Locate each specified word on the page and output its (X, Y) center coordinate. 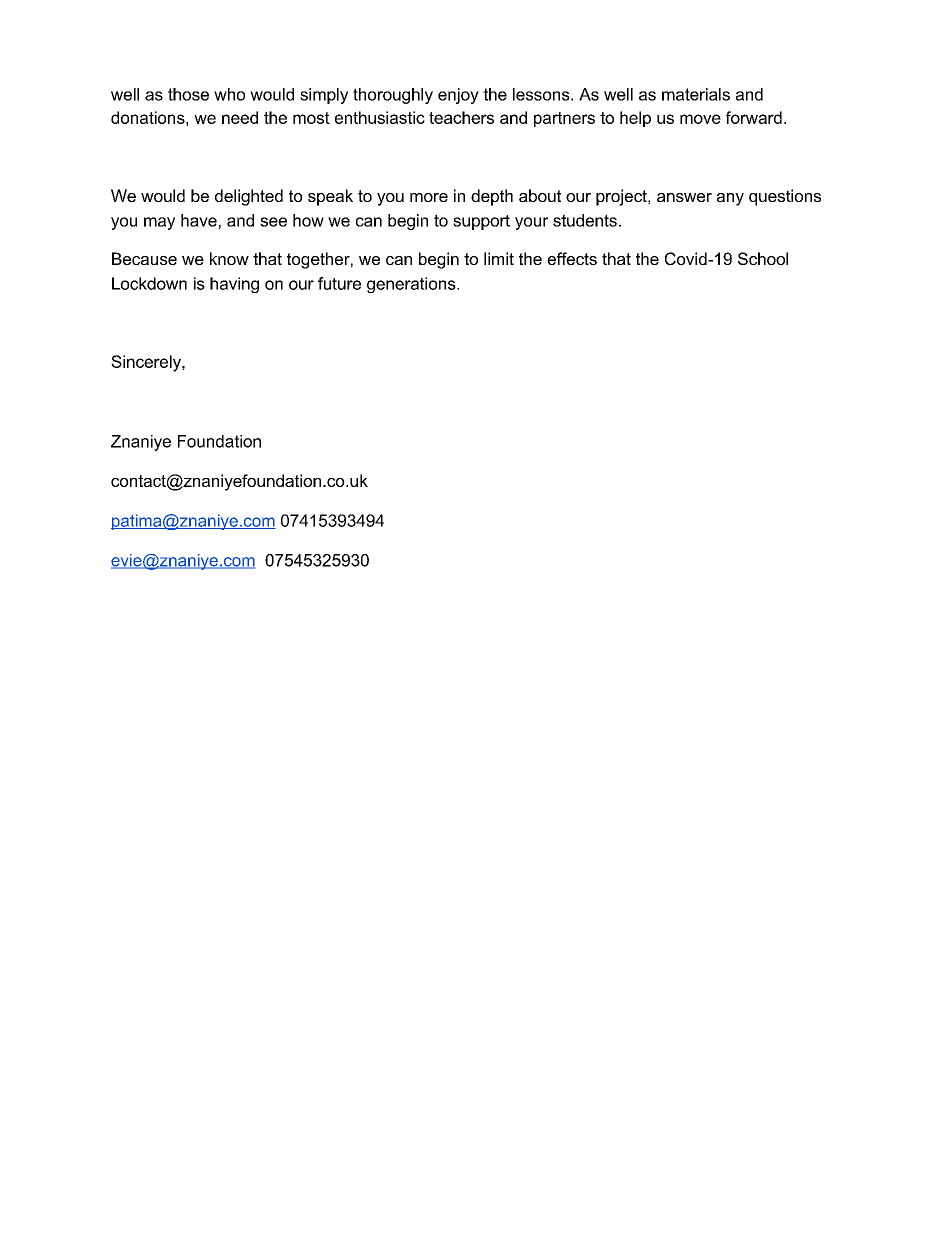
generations (412, 285)
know (229, 258)
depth (492, 197)
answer (684, 197)
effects (572, 258)
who (229, 94)
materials (696, 94)
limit (499, 258)
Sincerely (147, 363)
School (763, 258)
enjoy (458, 96)
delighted (249, 197)
